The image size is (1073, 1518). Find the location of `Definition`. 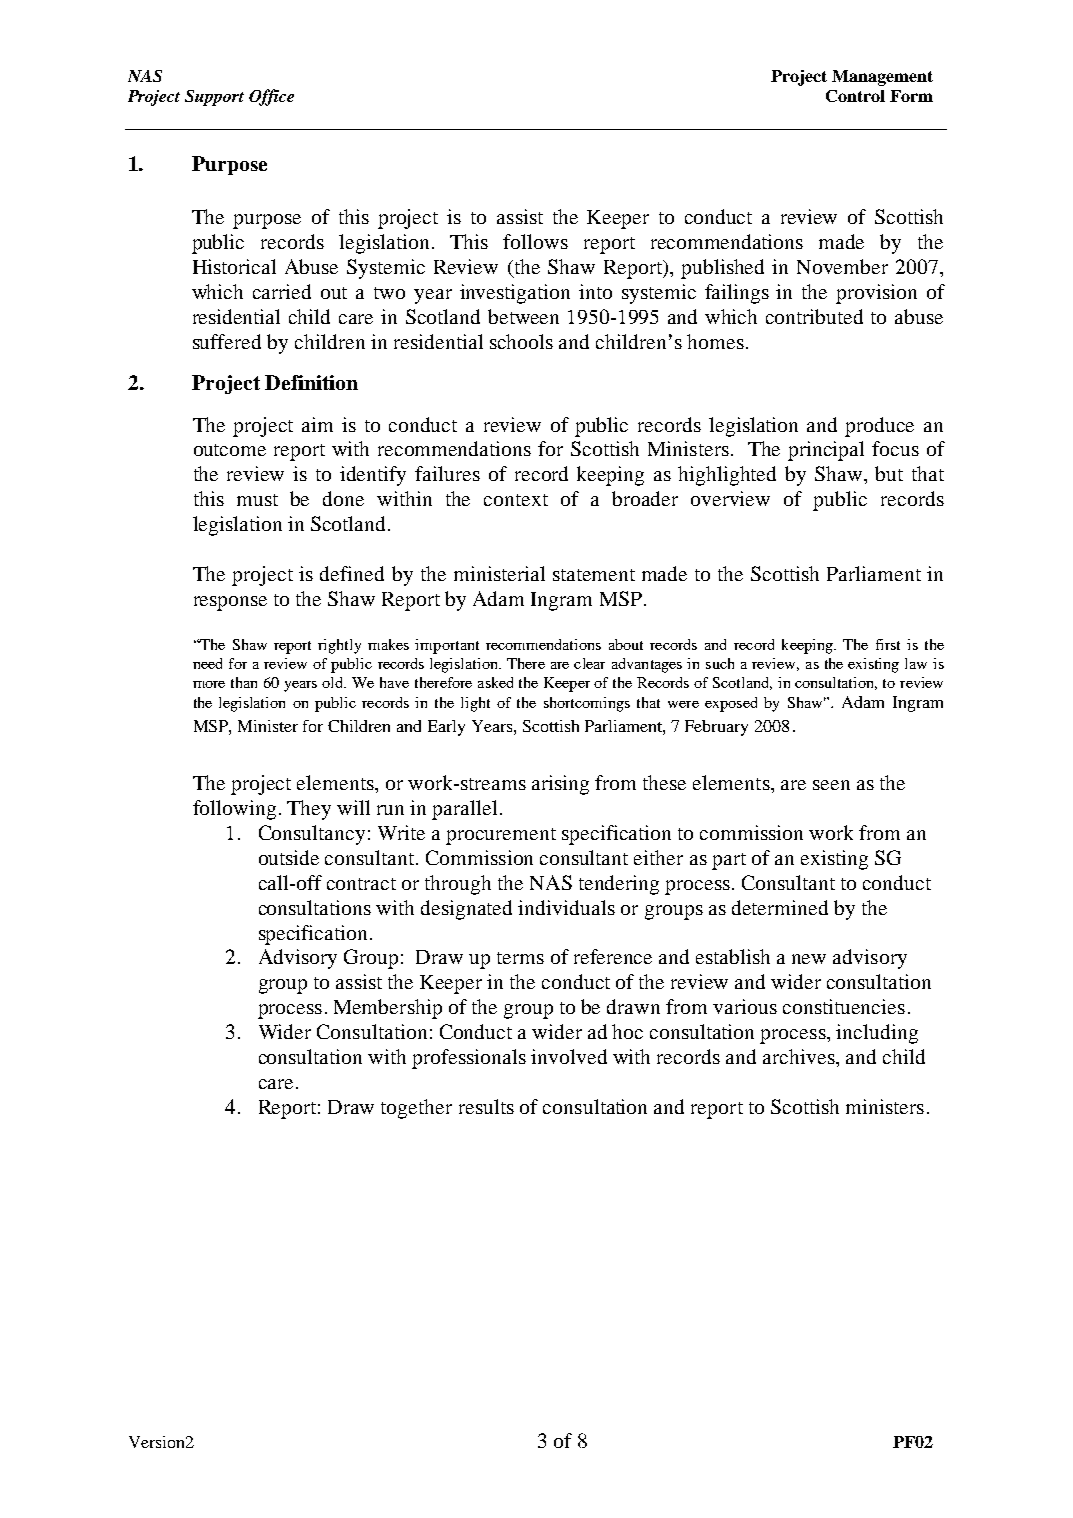

Definition is located at coordinates (311, 382).
